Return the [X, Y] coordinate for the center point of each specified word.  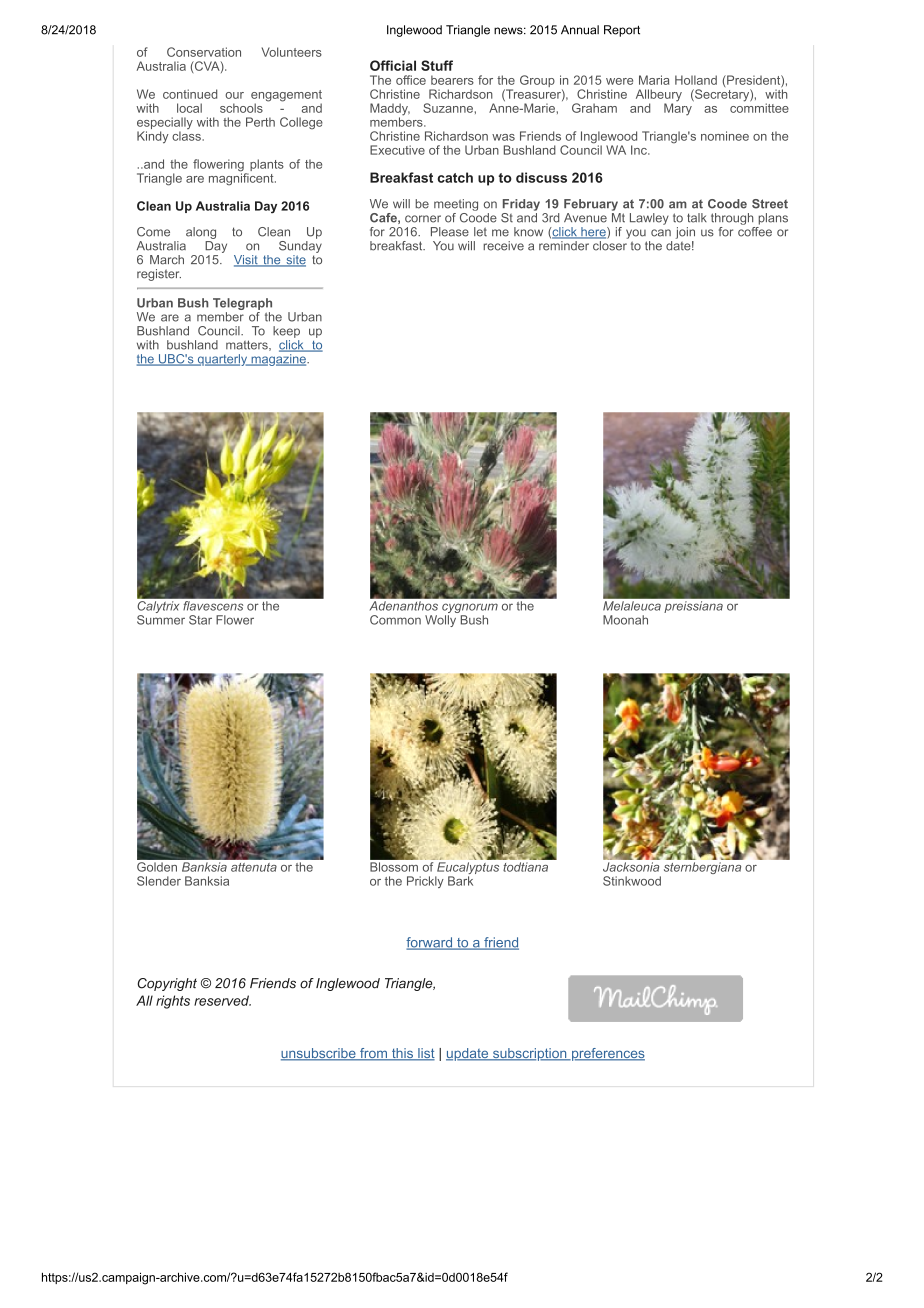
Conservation [204, 52]
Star [200, 620]
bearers [452, 80]
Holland [696, 80]
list [425, 1054]
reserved [222, 1000]
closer [610, 244]
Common [395, 620]
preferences [607, 1054]
